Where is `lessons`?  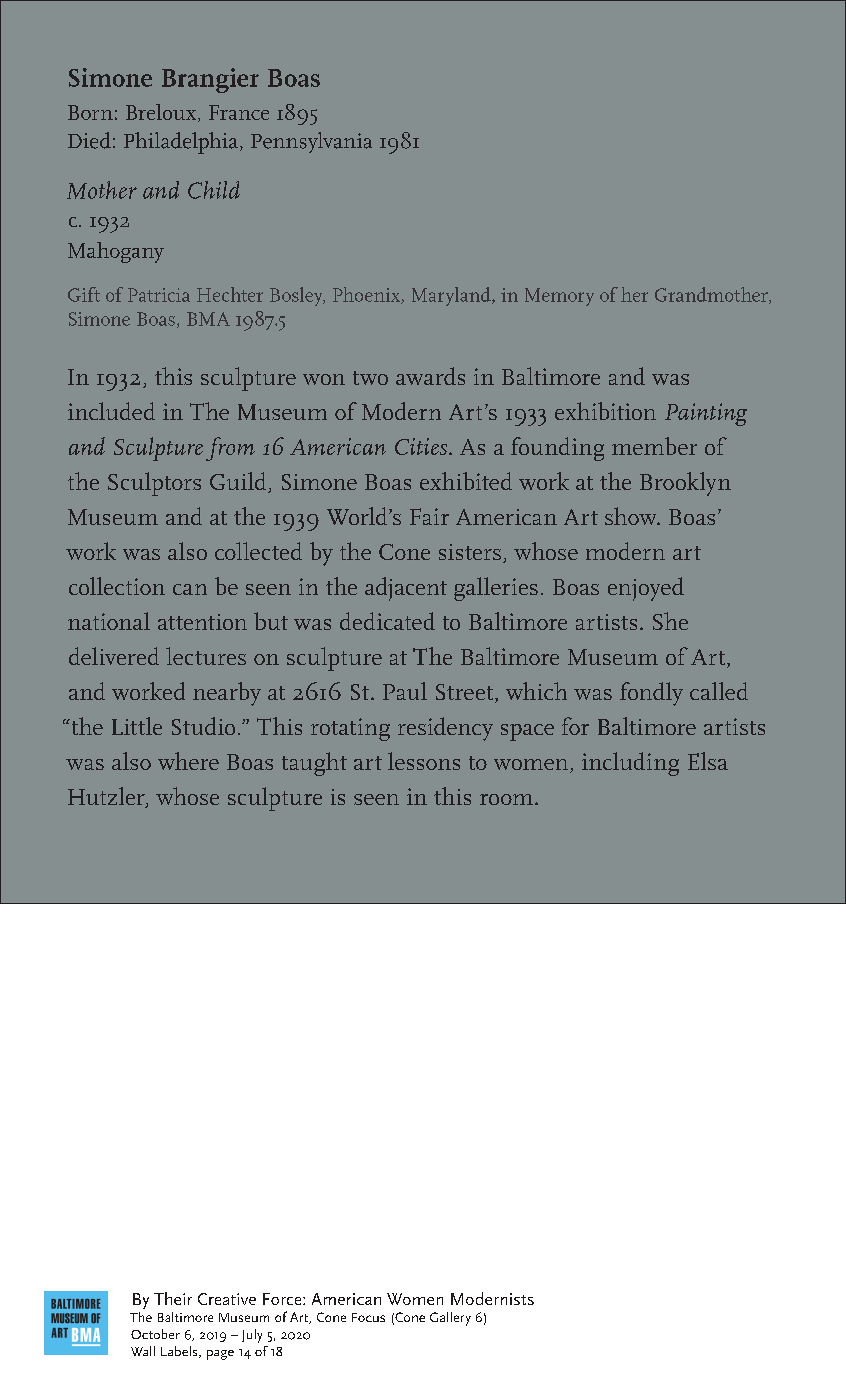 lessons is located at coordinates (424, 761).
